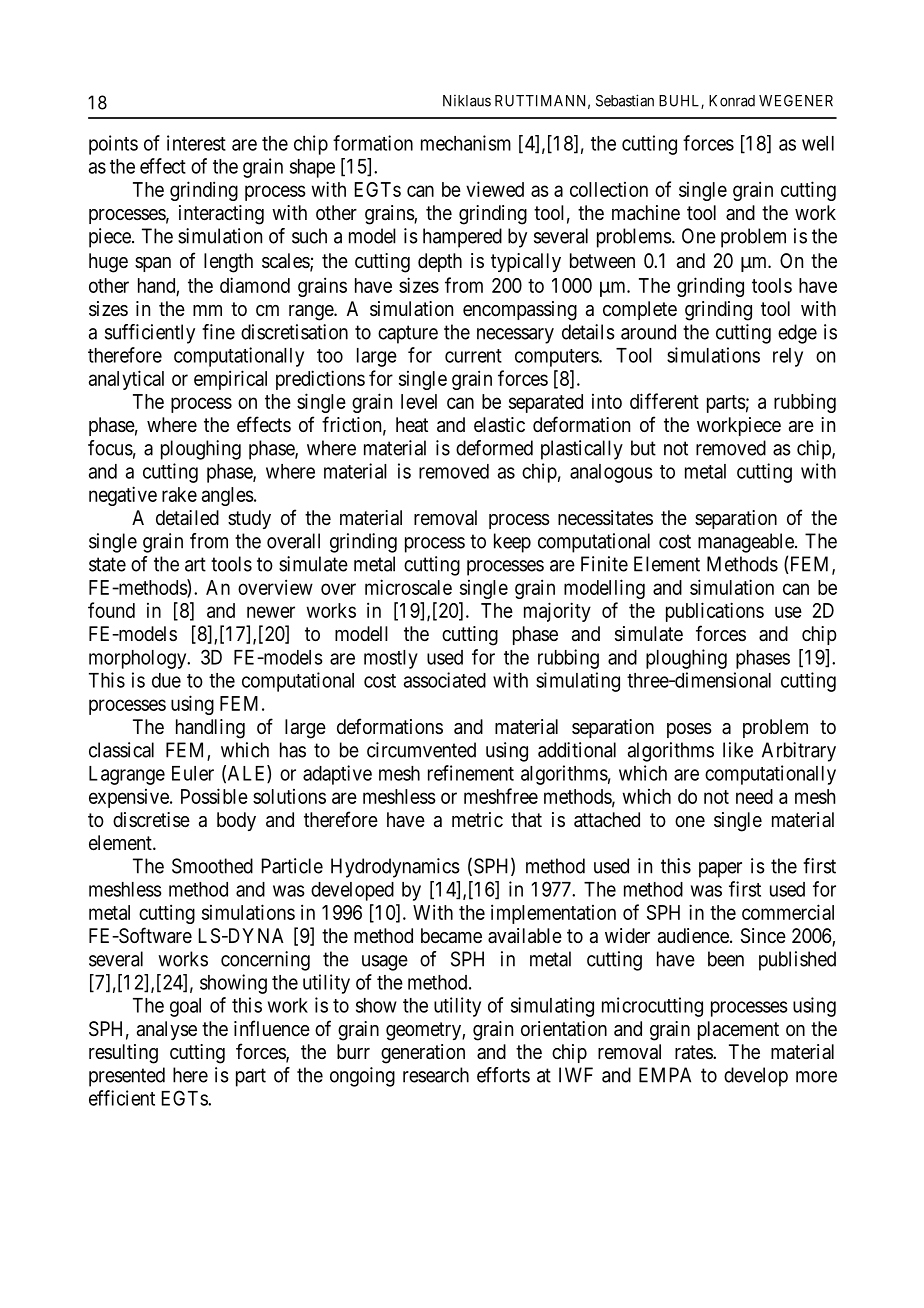 The height and width of the screenshot is (1308, 924). I want to click on newer, so click(271, 612).
